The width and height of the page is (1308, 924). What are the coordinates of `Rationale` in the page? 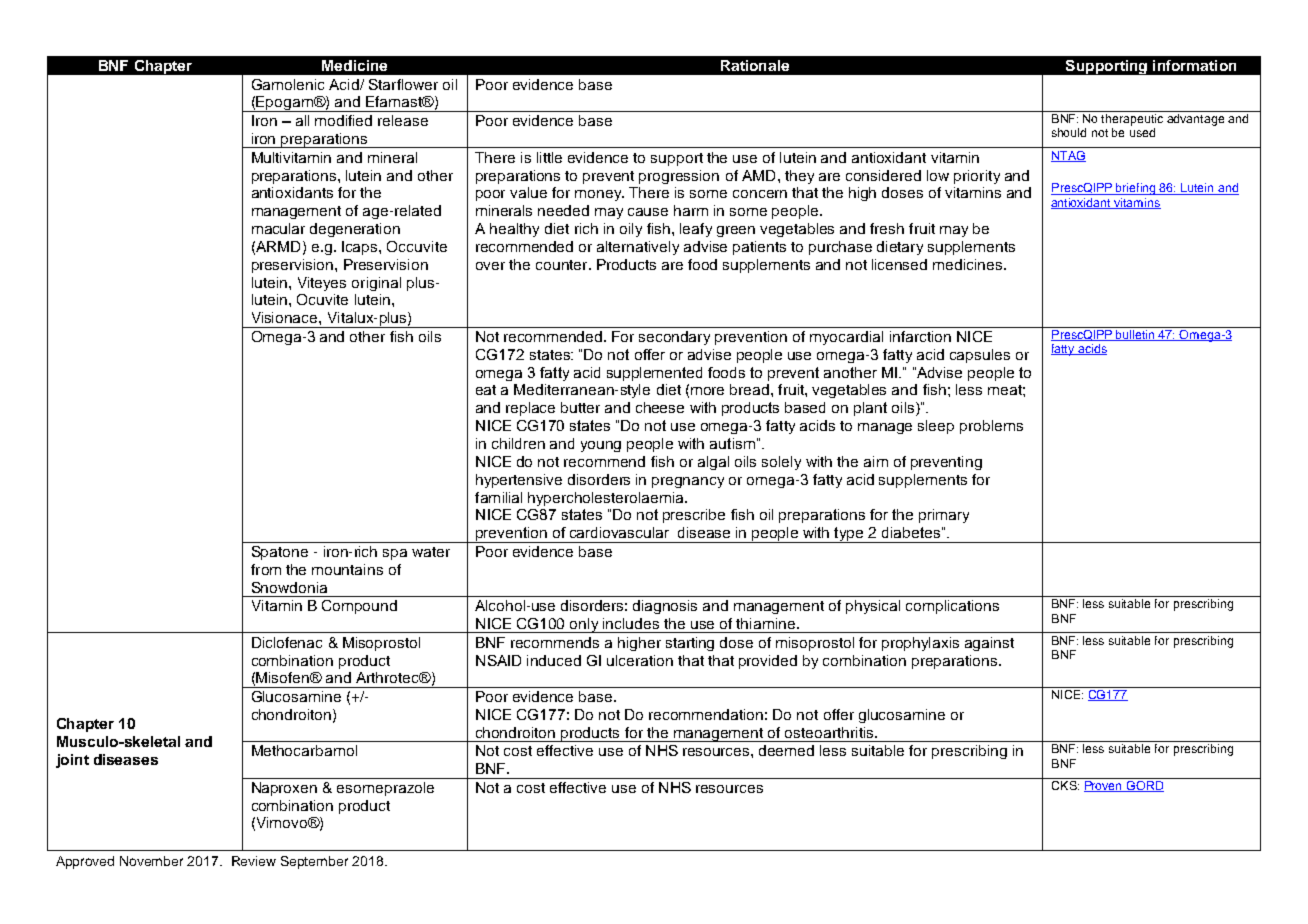 It's located at (755, 65).
